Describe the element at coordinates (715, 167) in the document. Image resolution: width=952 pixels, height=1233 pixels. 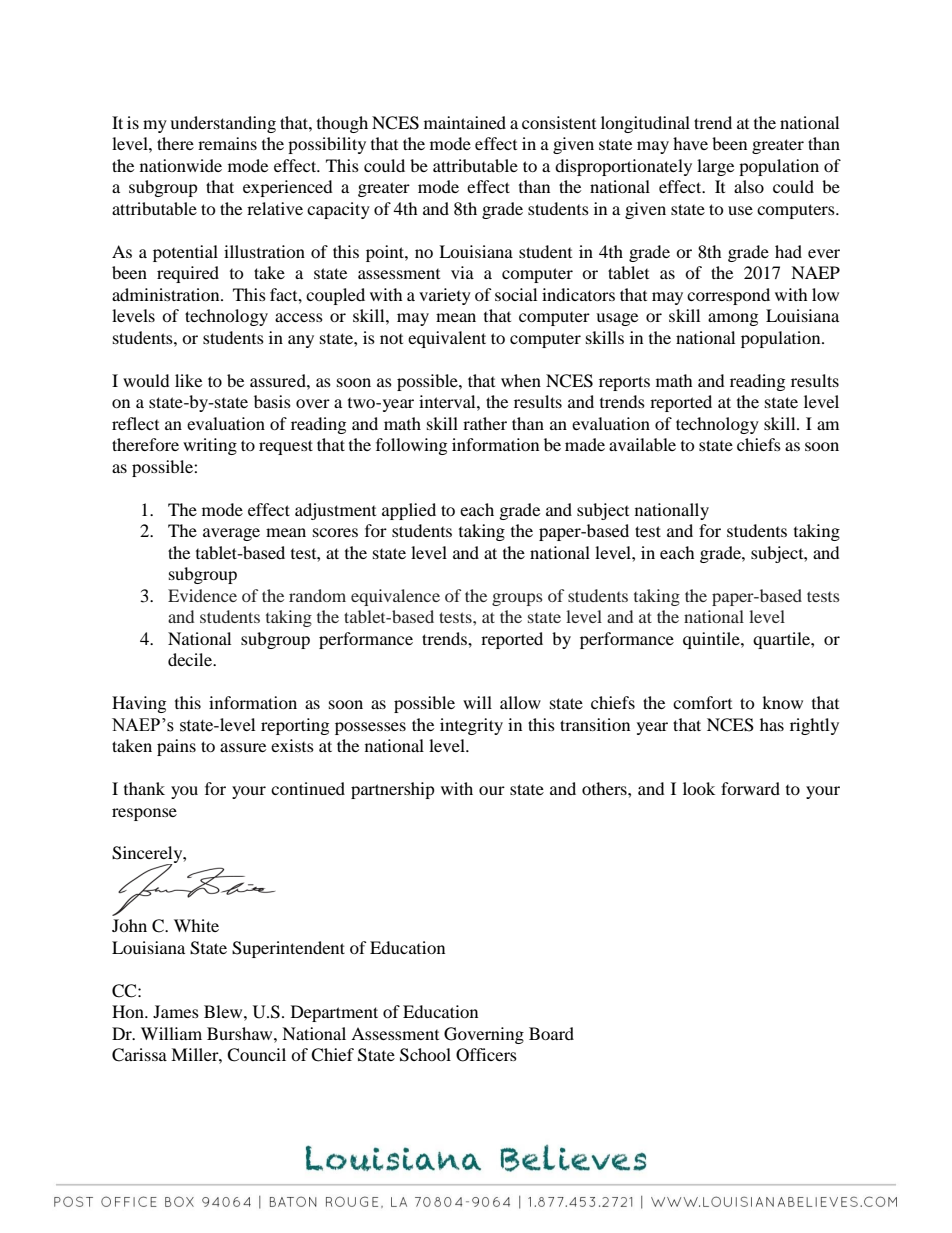
I see `large` at that location.
